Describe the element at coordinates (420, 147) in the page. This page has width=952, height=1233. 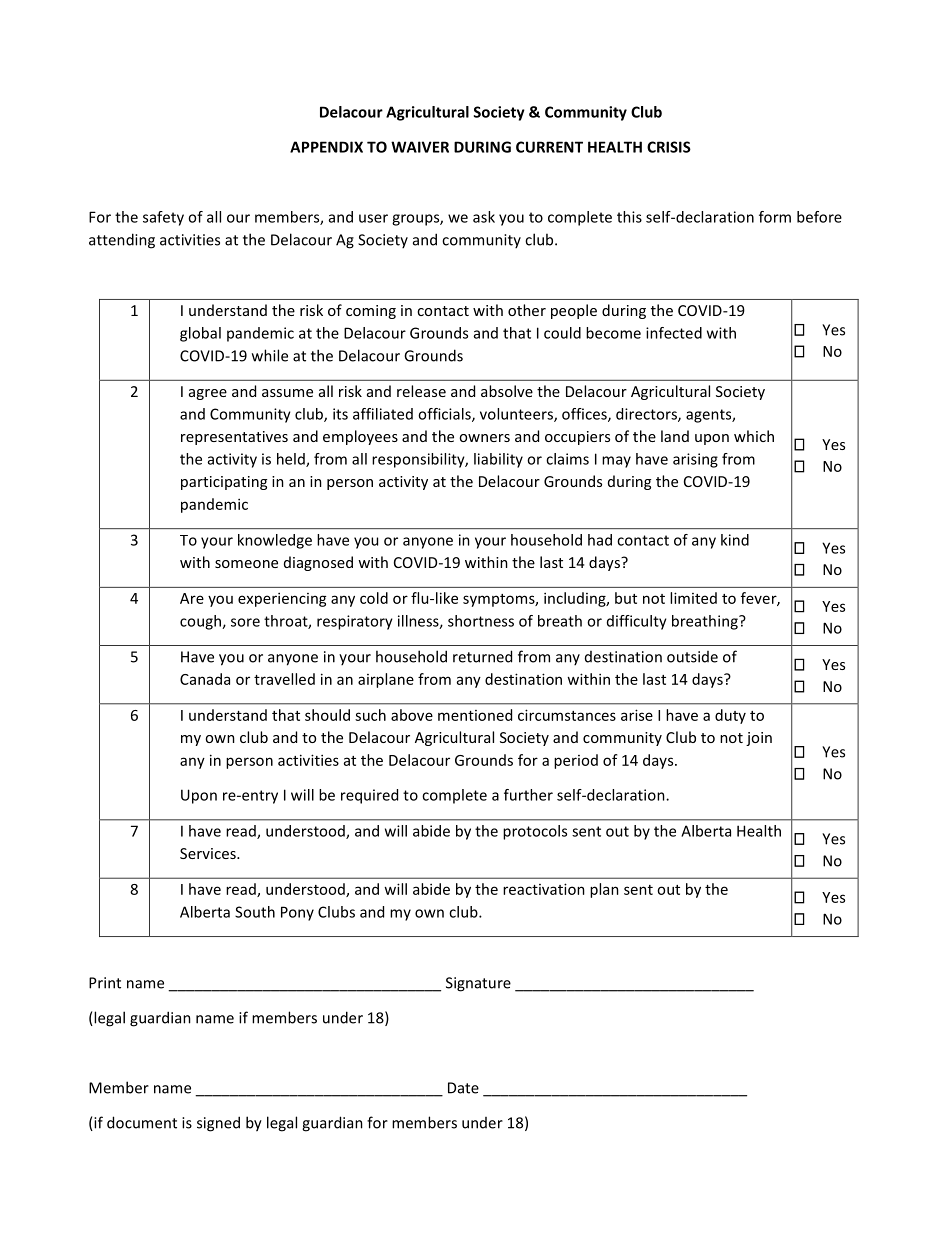
I see `WAIVER` at that location.
